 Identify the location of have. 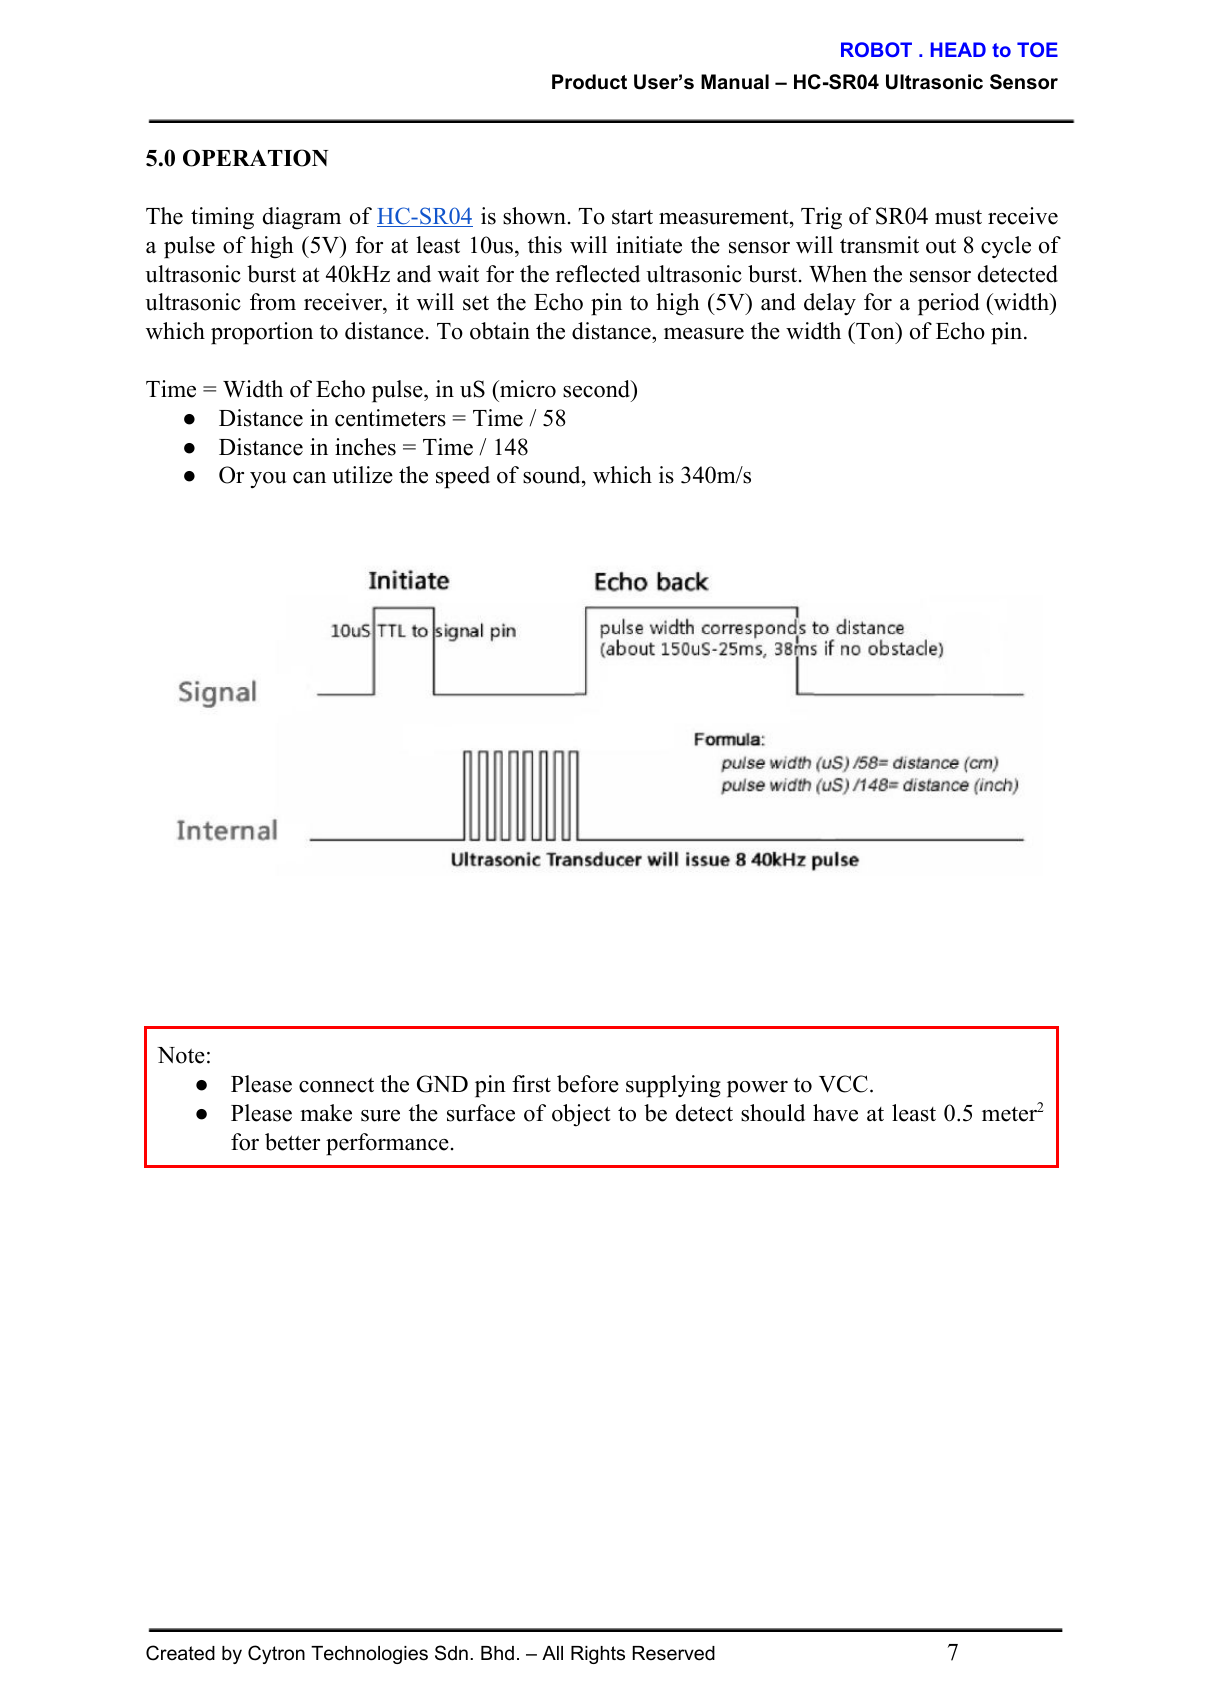
(835, 1113).
